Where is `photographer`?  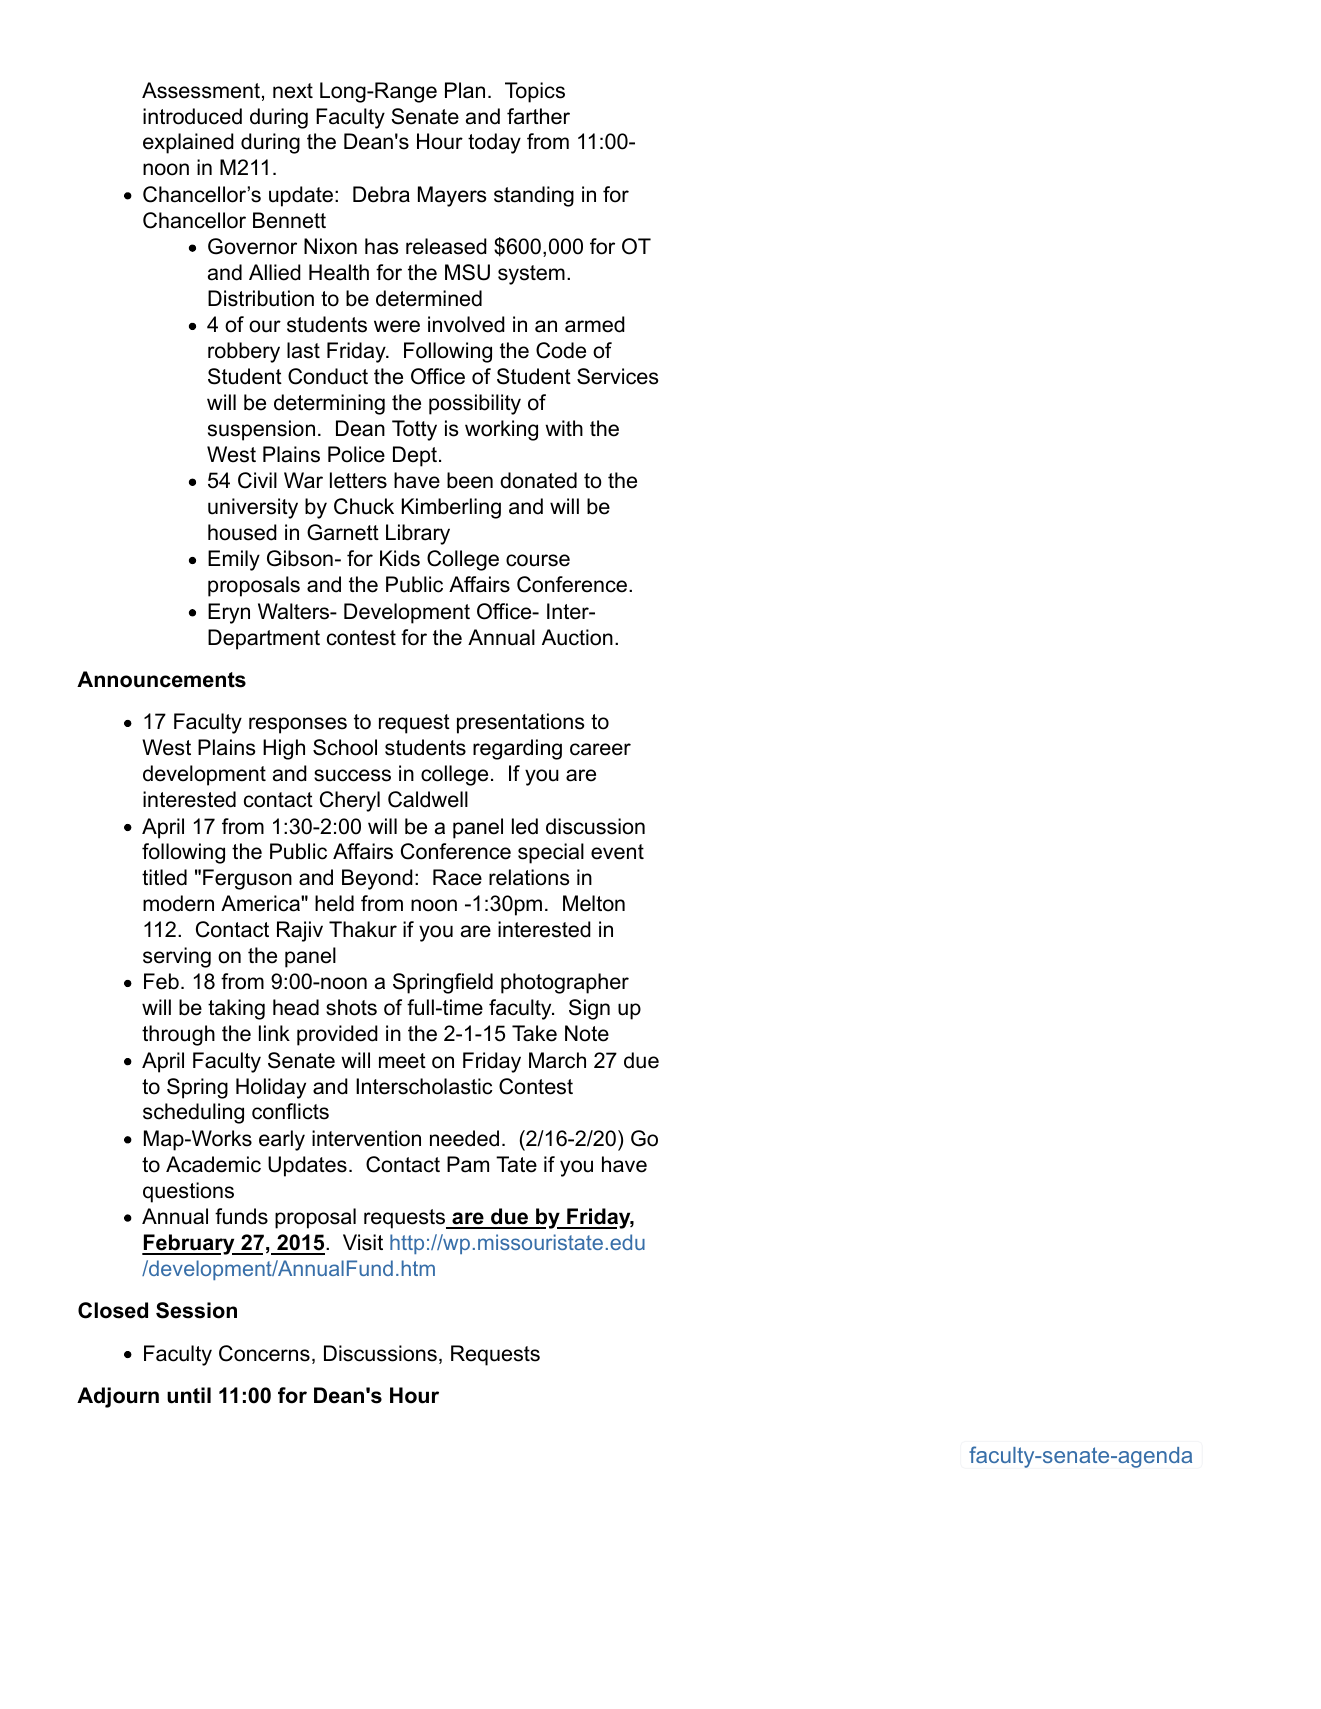
photographer is located at coordinates (565, 983).
